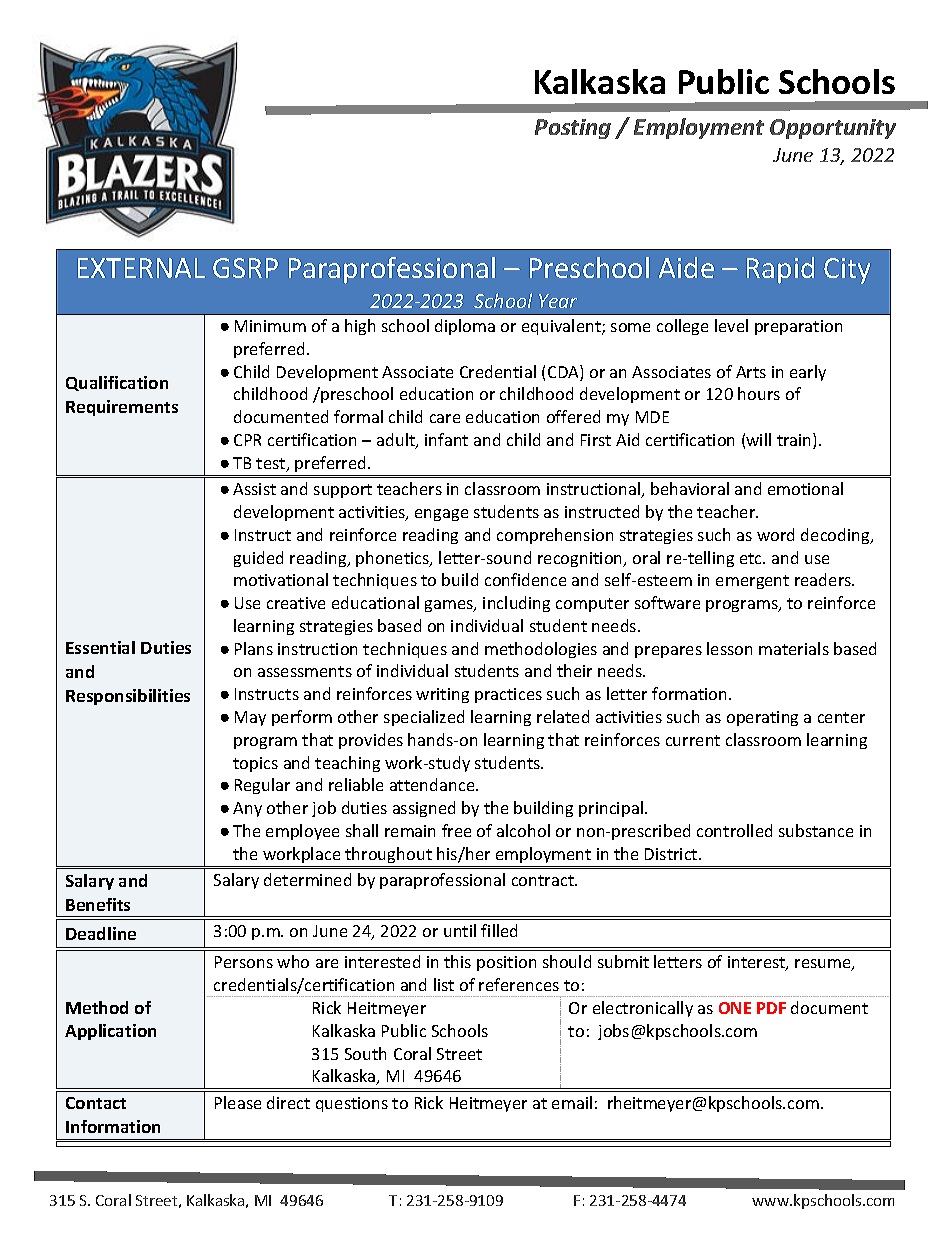 This document has width=952, height=1233. I want to click on Posting, so click(573, 129).
